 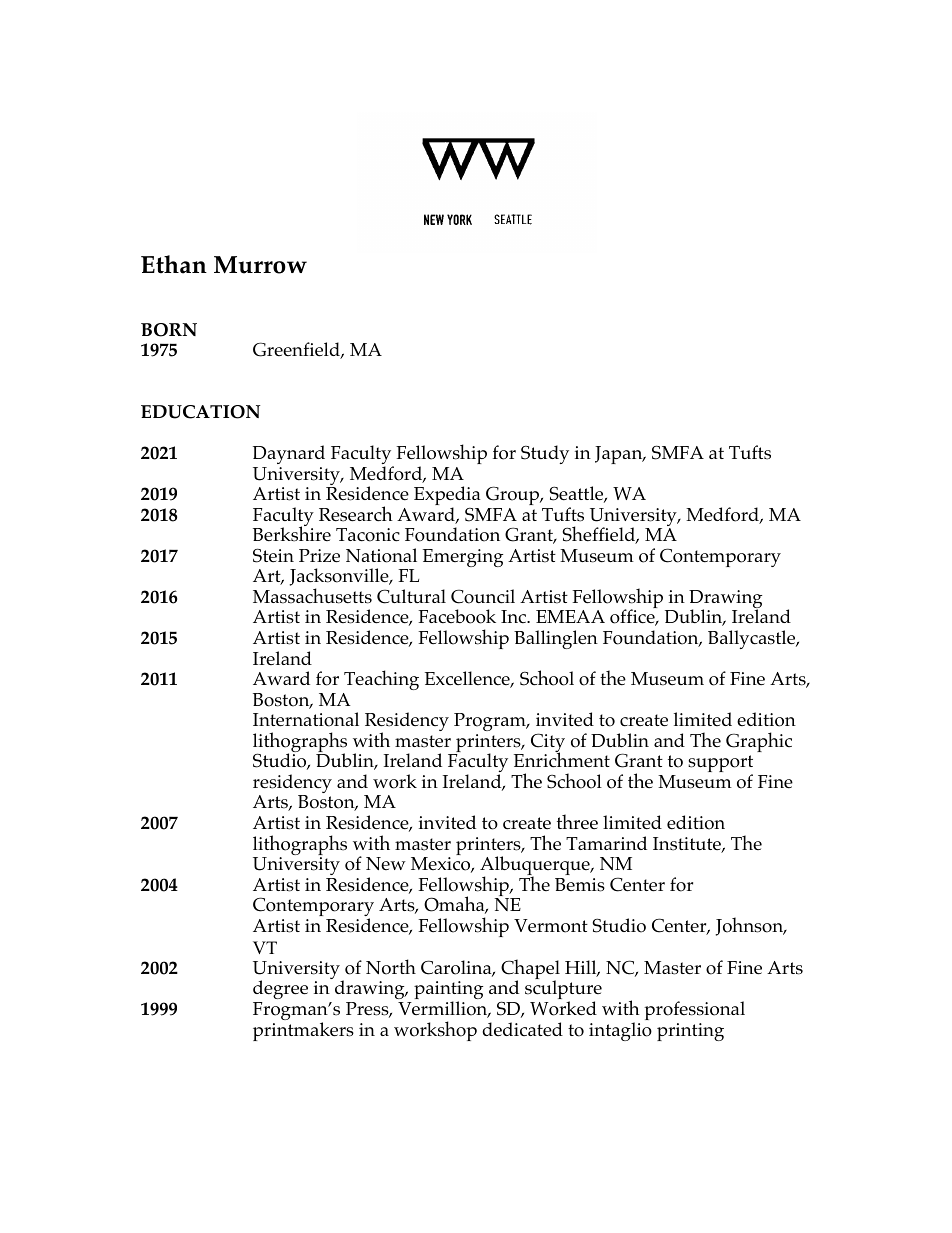 What do you see at coordinates (759, 742) in the document?
I see `Graphic` at bounding box center [759, 742].
